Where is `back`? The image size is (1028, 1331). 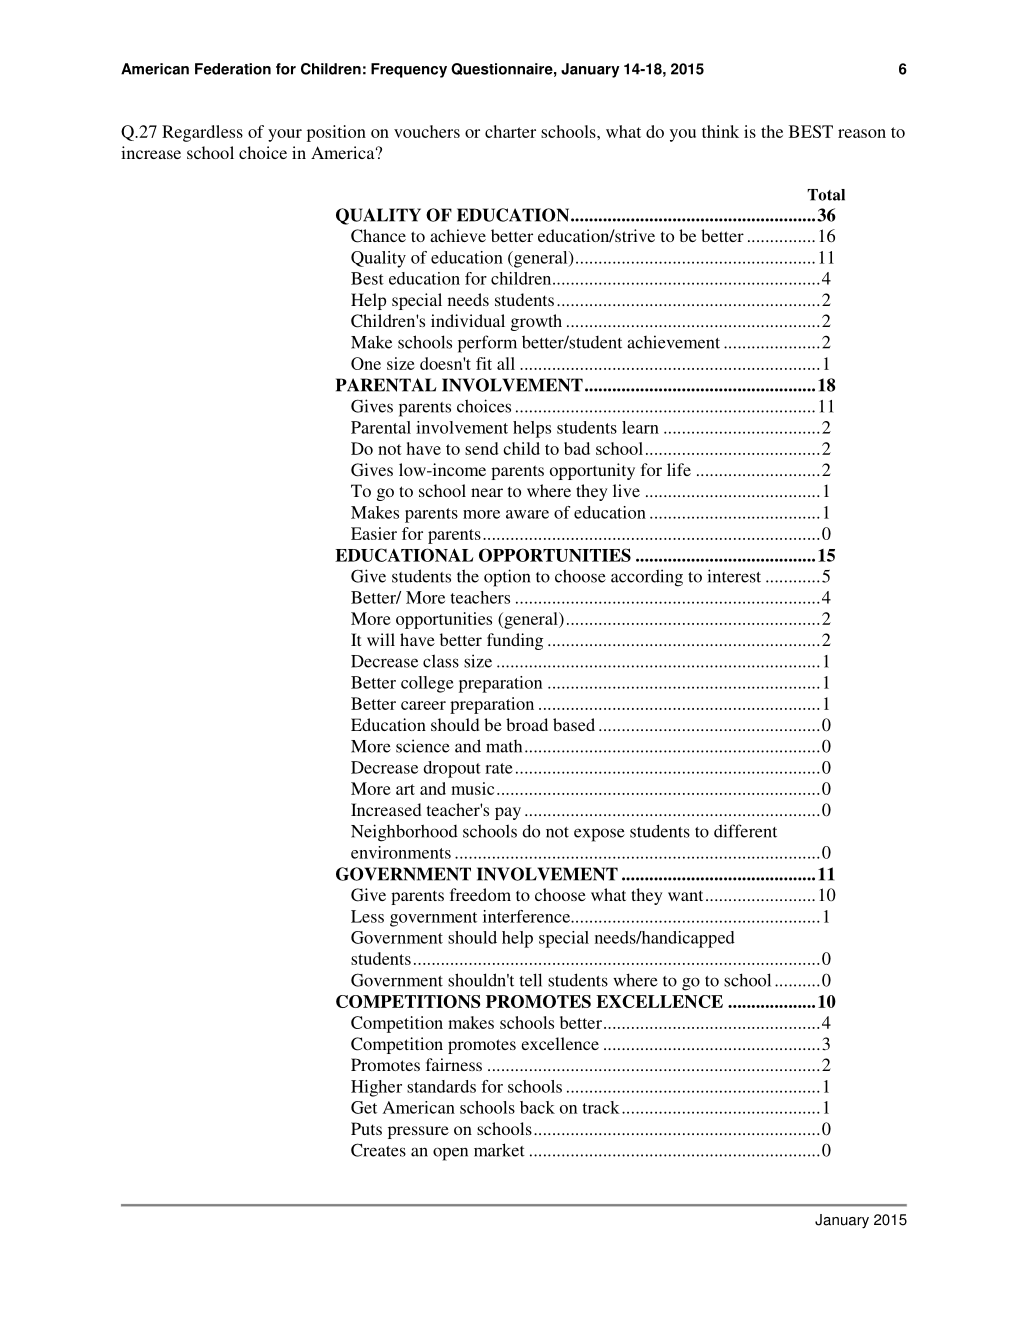
back is located at coordinates (537, 1107).
